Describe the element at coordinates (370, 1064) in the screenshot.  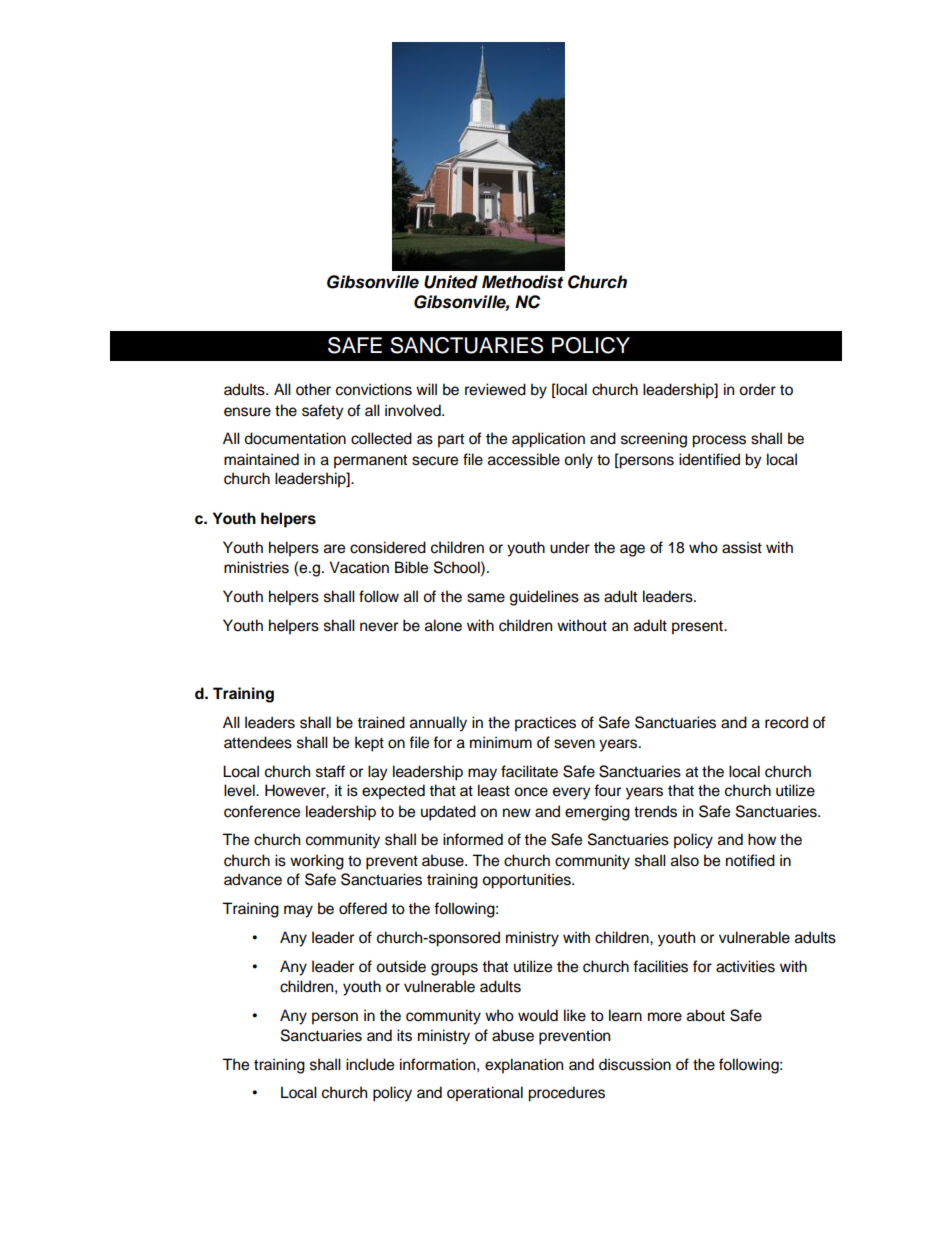
I see `include` at that location.
